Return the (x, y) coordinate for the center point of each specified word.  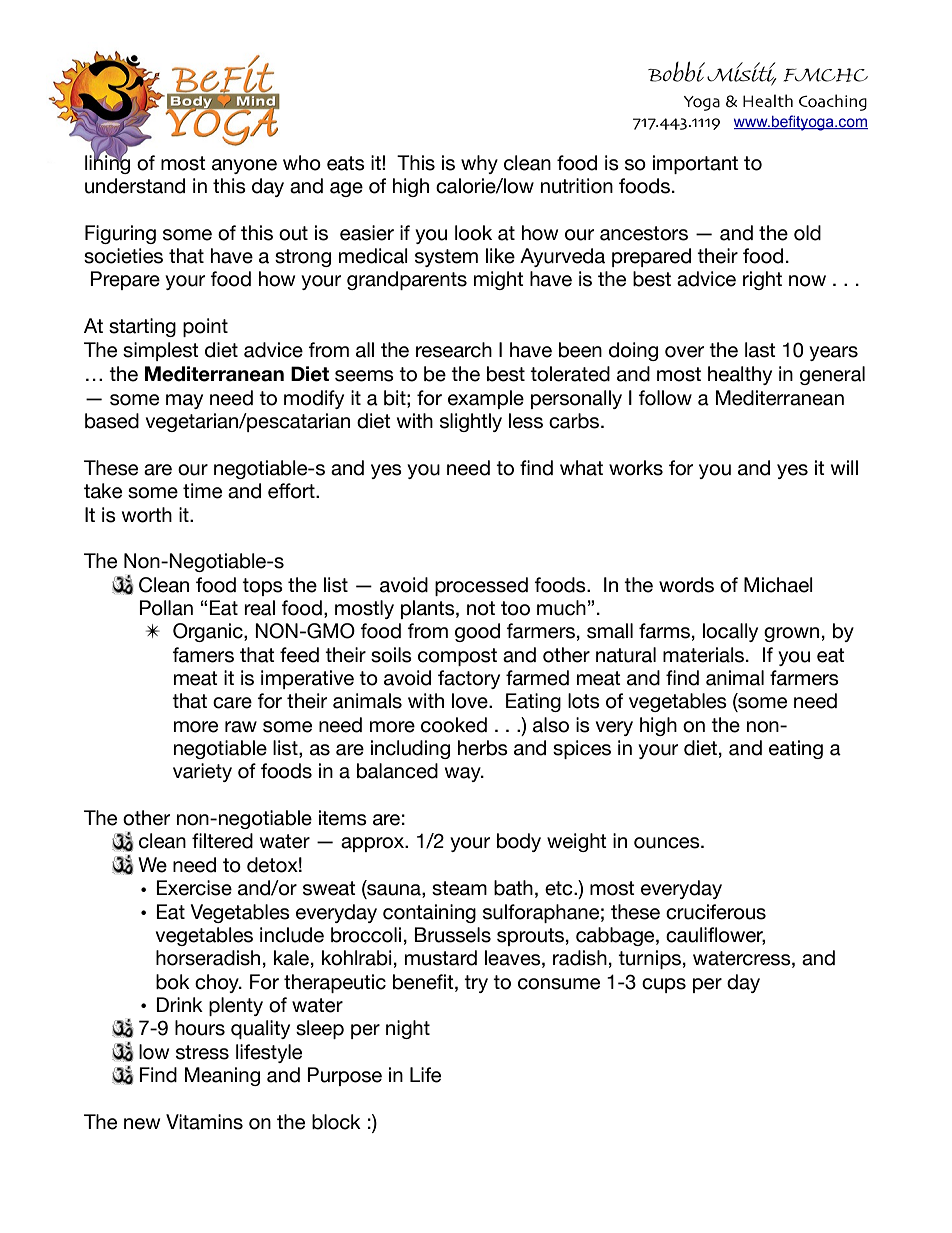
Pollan (166, 608)
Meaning (222, 1076)
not (481, 608)
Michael (778, 585)
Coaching (833, 102)
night (408, 1029)
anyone (244, 166)
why (479, 164)
